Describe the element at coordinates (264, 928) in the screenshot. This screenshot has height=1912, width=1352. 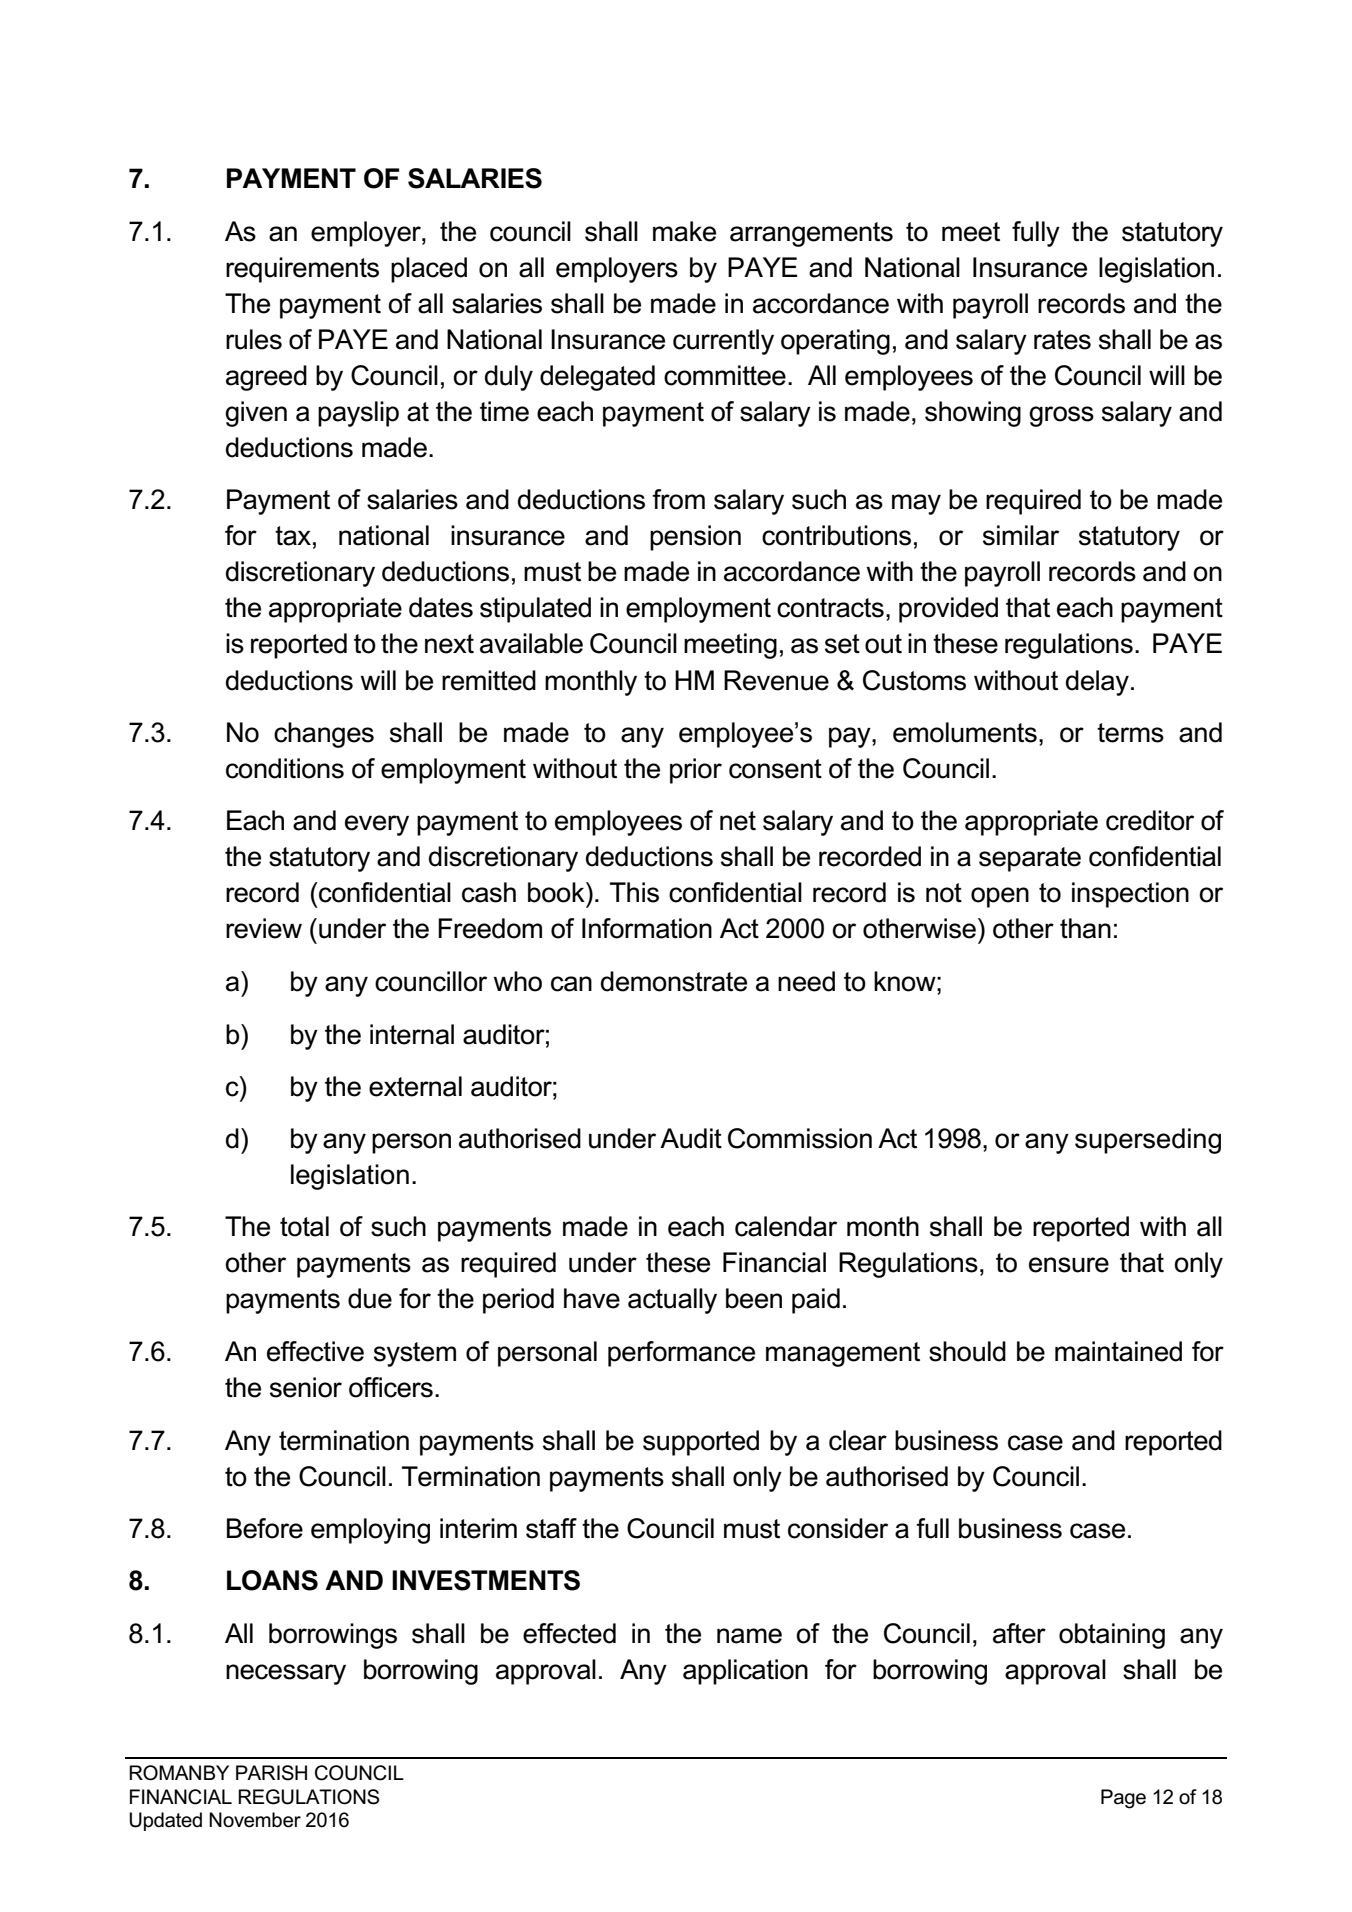
I see `review` at that location.
